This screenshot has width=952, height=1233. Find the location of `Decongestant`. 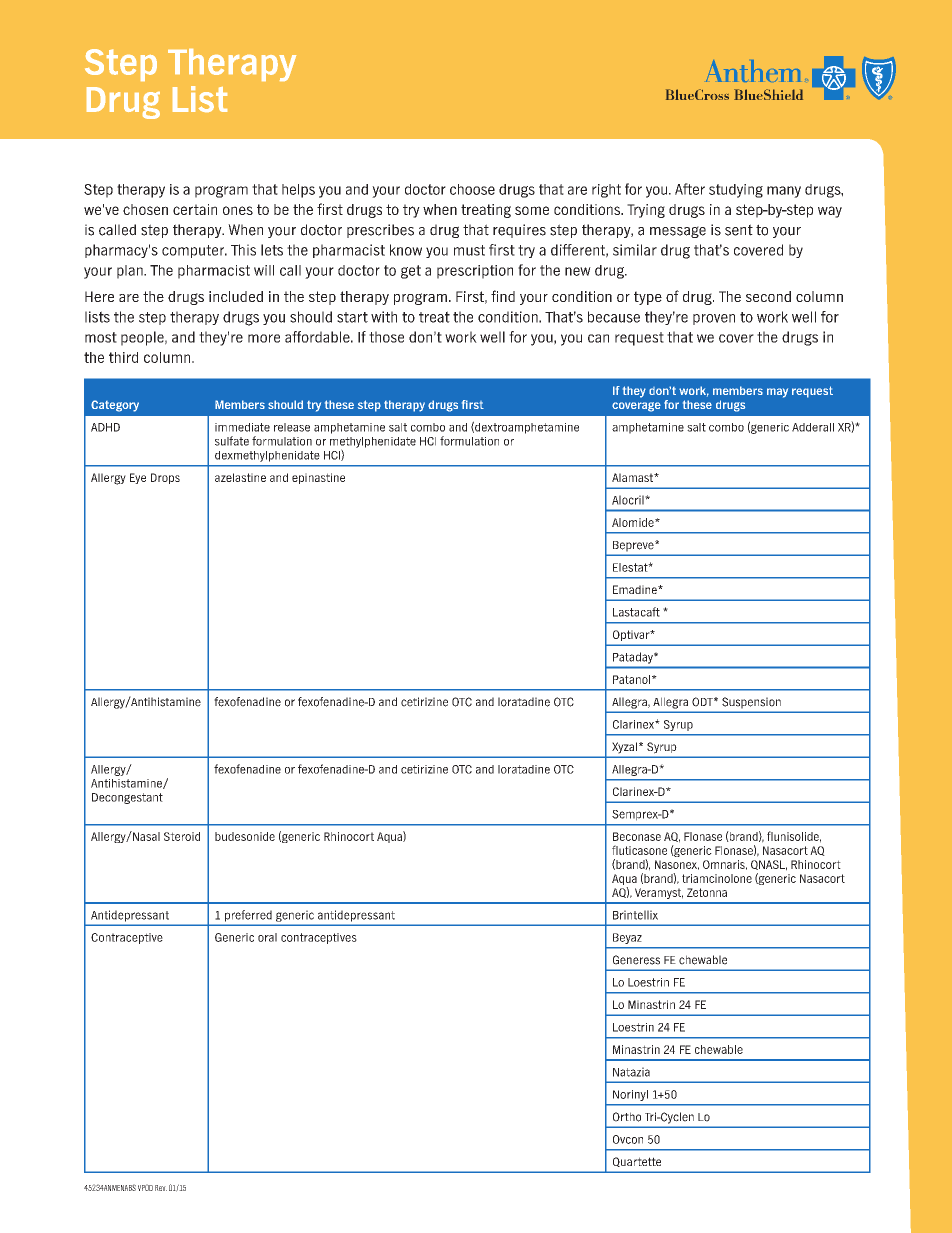

Decongestant is located at coordinates (127, 798).
